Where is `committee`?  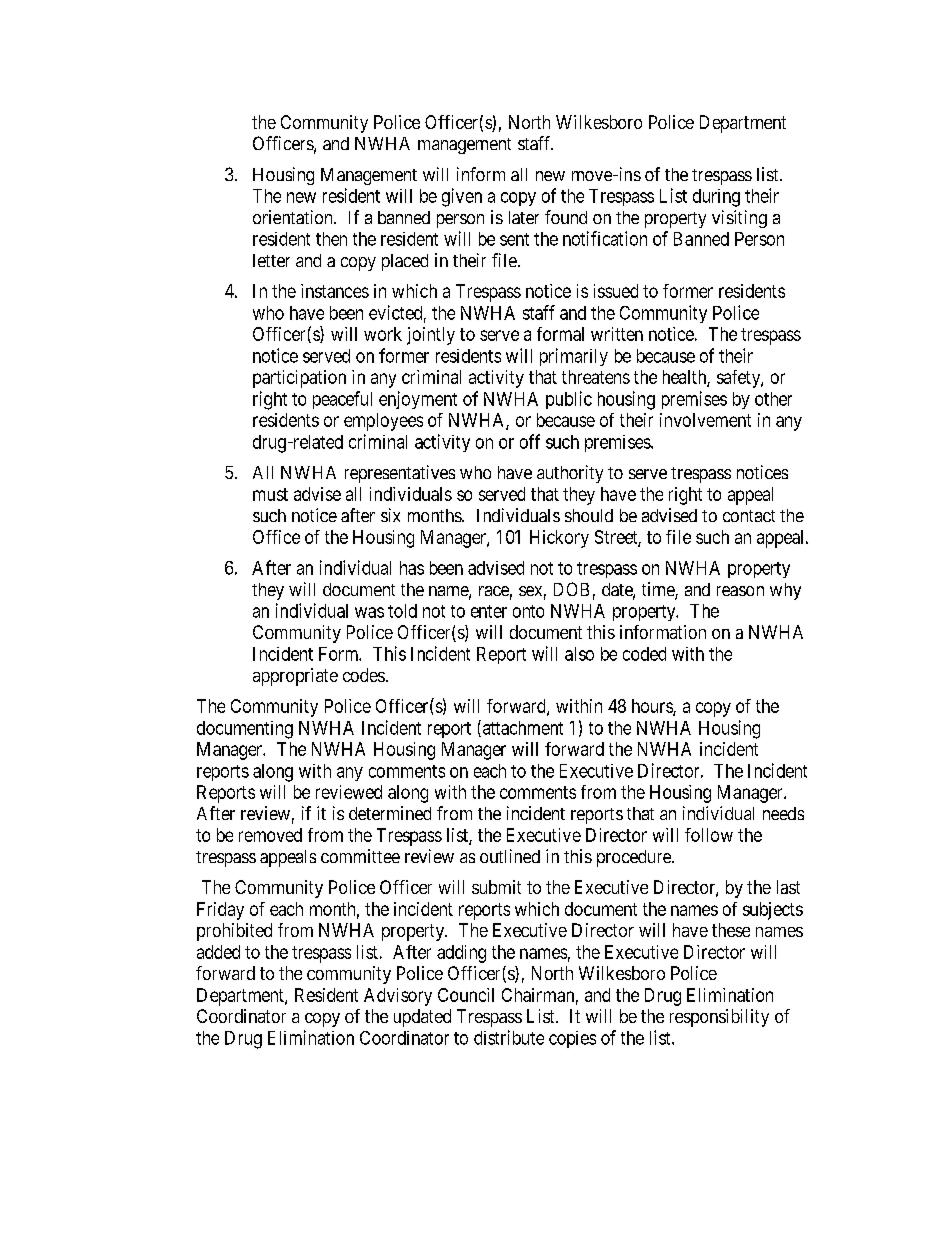
committee is located at coordinates (360, 856).
